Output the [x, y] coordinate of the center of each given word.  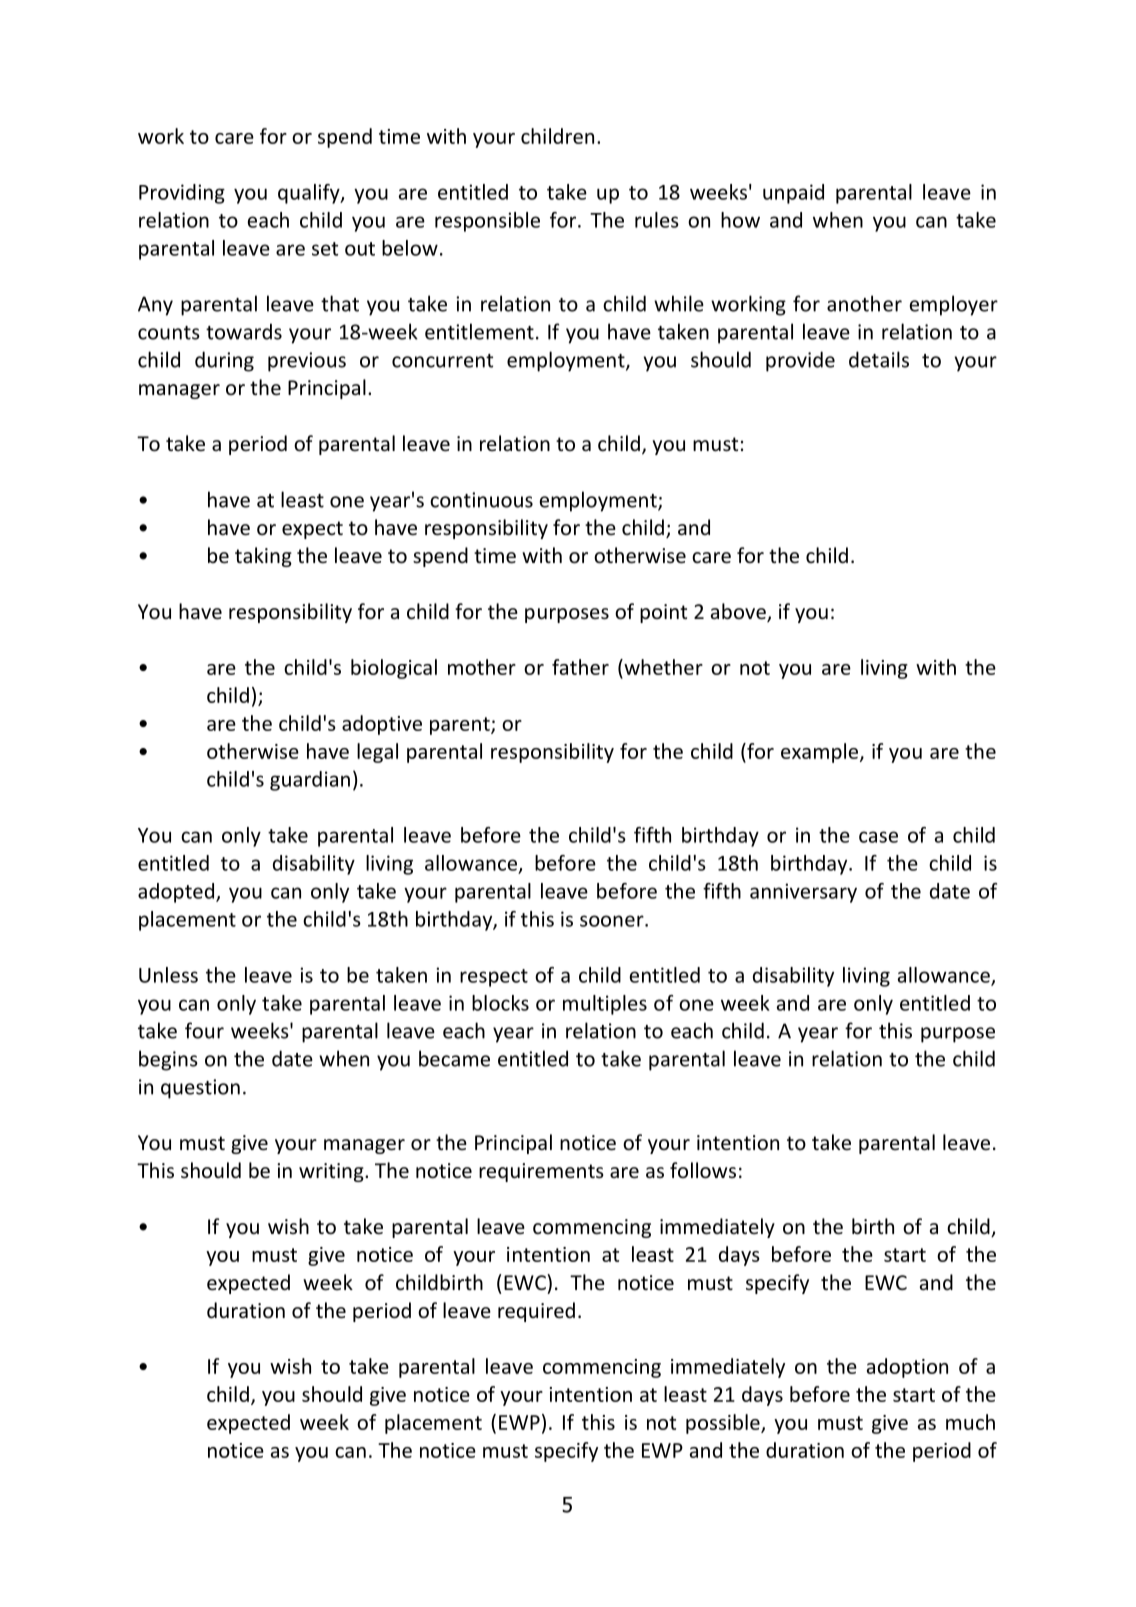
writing [332, 1172]
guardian [310, 781]
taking [263, 557]
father [580, 667]
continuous [481, 500]
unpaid [793, 194]
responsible [487, 222]
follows [703, 1170]
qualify [310, 194]
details [879, 359]
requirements [541, 1172]
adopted [177, 893]
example [821, 753]
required [536, 1312]
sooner [613, 921]
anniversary [803, 893]
